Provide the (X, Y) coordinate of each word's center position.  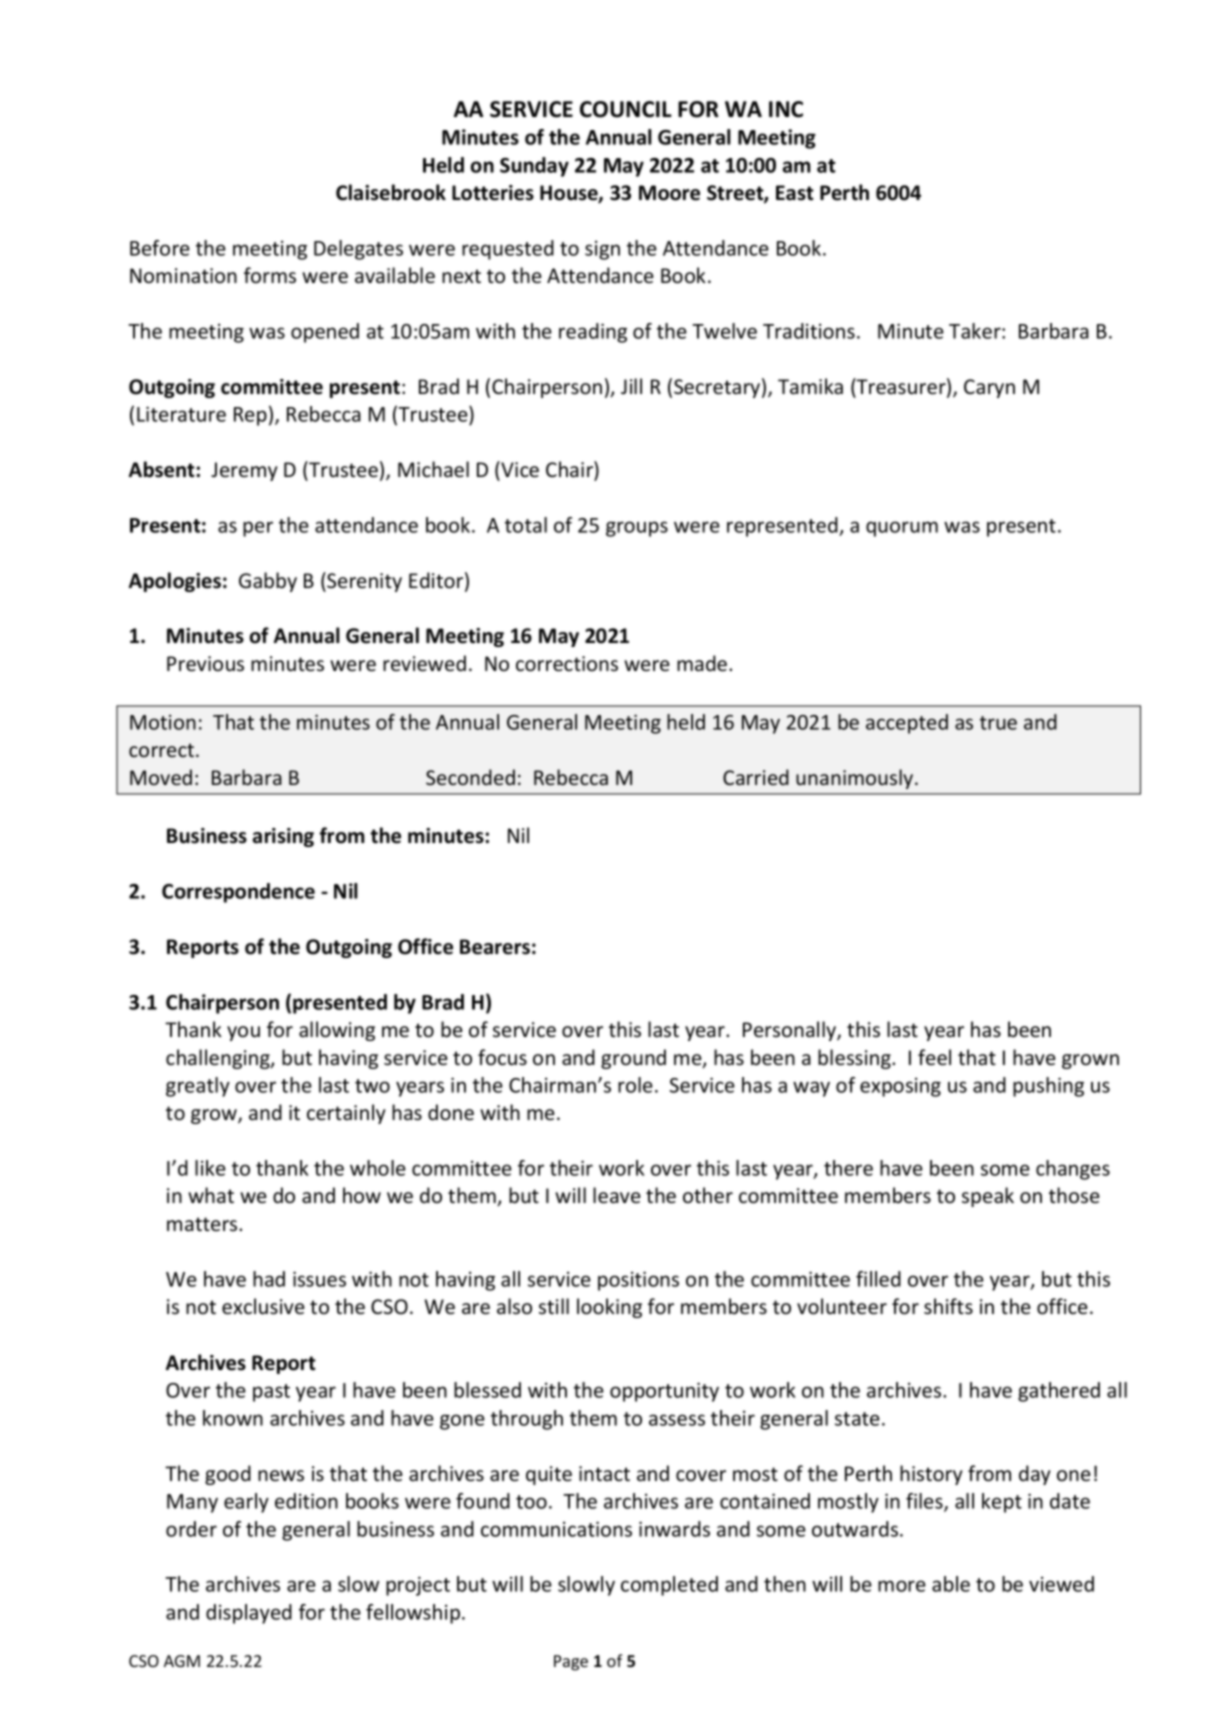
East (795, 193)
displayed (249, 1614)
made (703, 663)
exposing (900, 1087)
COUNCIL (626, 109)
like (210, 1168)
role (635, 1085)
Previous (205, 664)
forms (270, 275)
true (998, 723)
